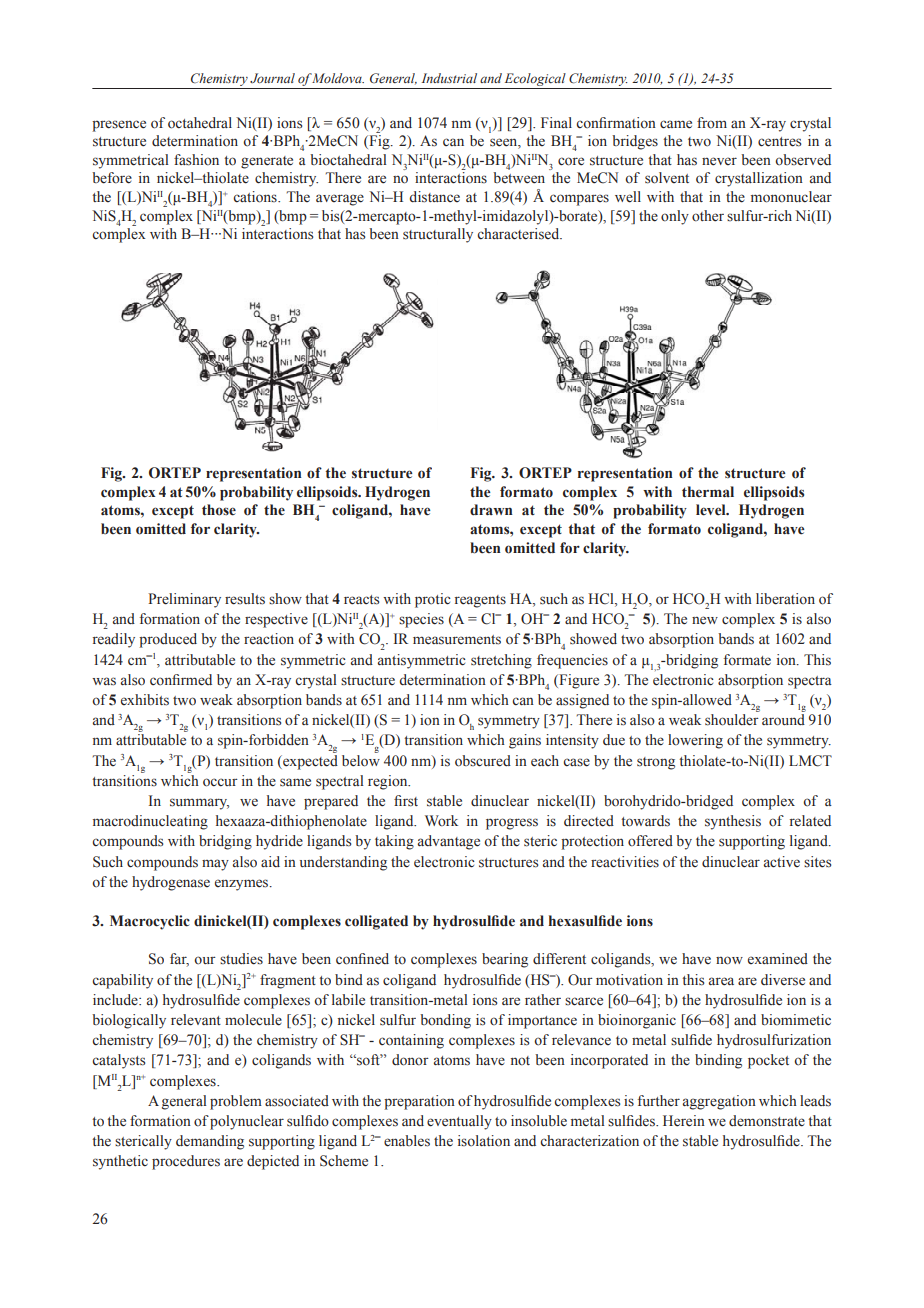 Image resolution: width=924 pixels, height=1308 pixels. What do you see at coordinates (459, 1122) in the screenshot?
I see `eventually` at bounding box center [459, 1122].
